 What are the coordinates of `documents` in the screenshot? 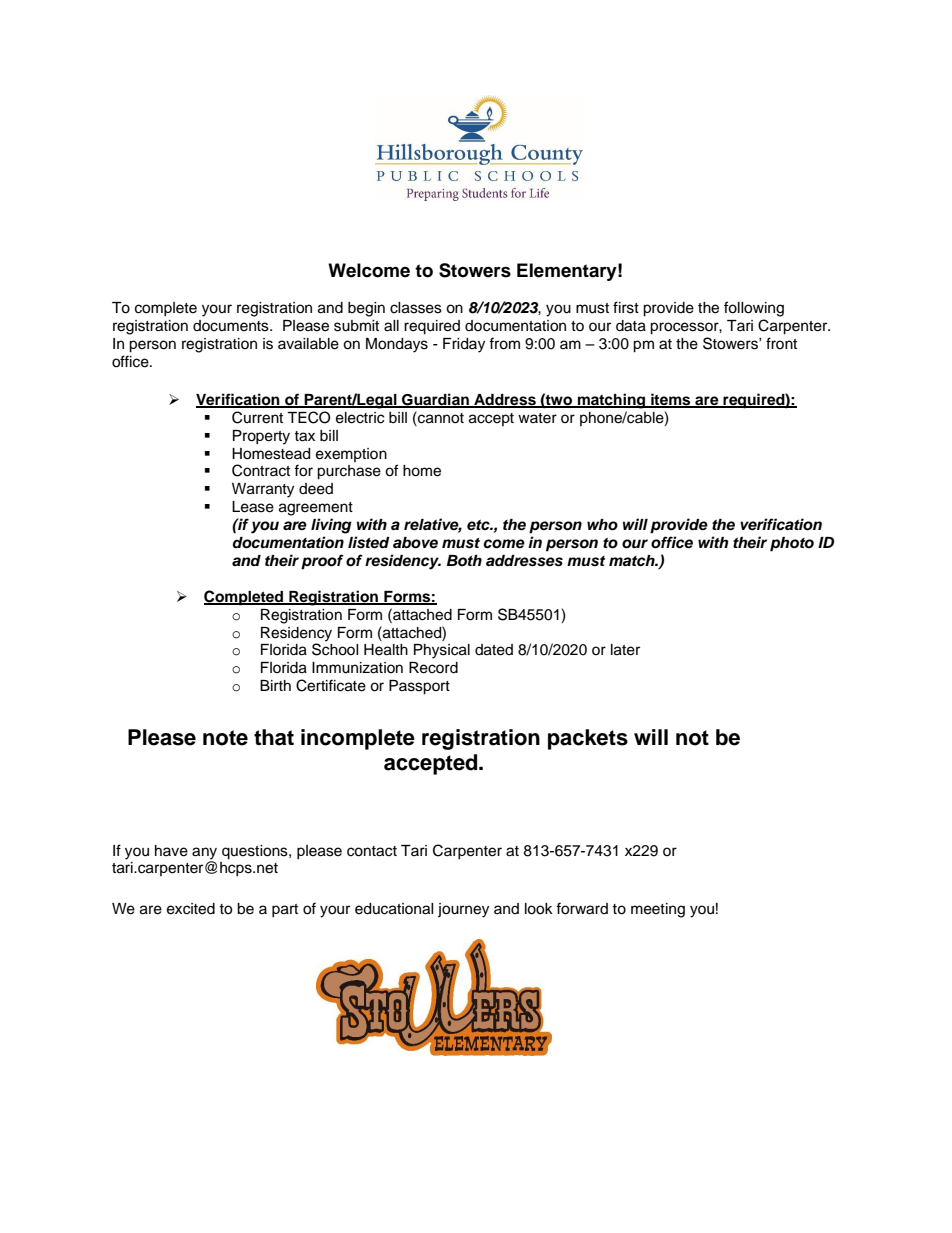 It's located at (232, 326).
